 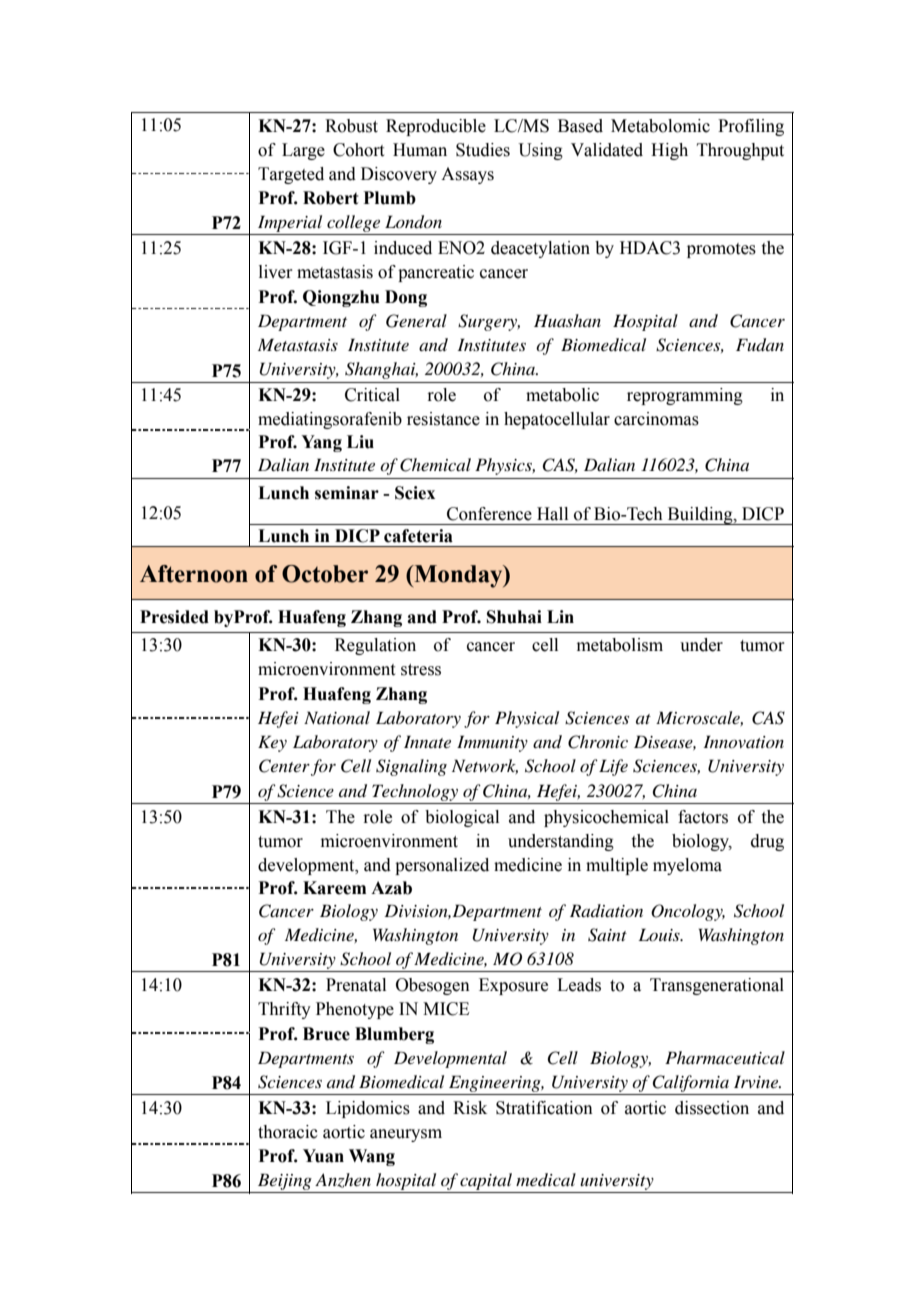 What do you see at coordinates (288, 1132) in the screenshot?
I see `thoracic` at bounding box center [288, 1132].
